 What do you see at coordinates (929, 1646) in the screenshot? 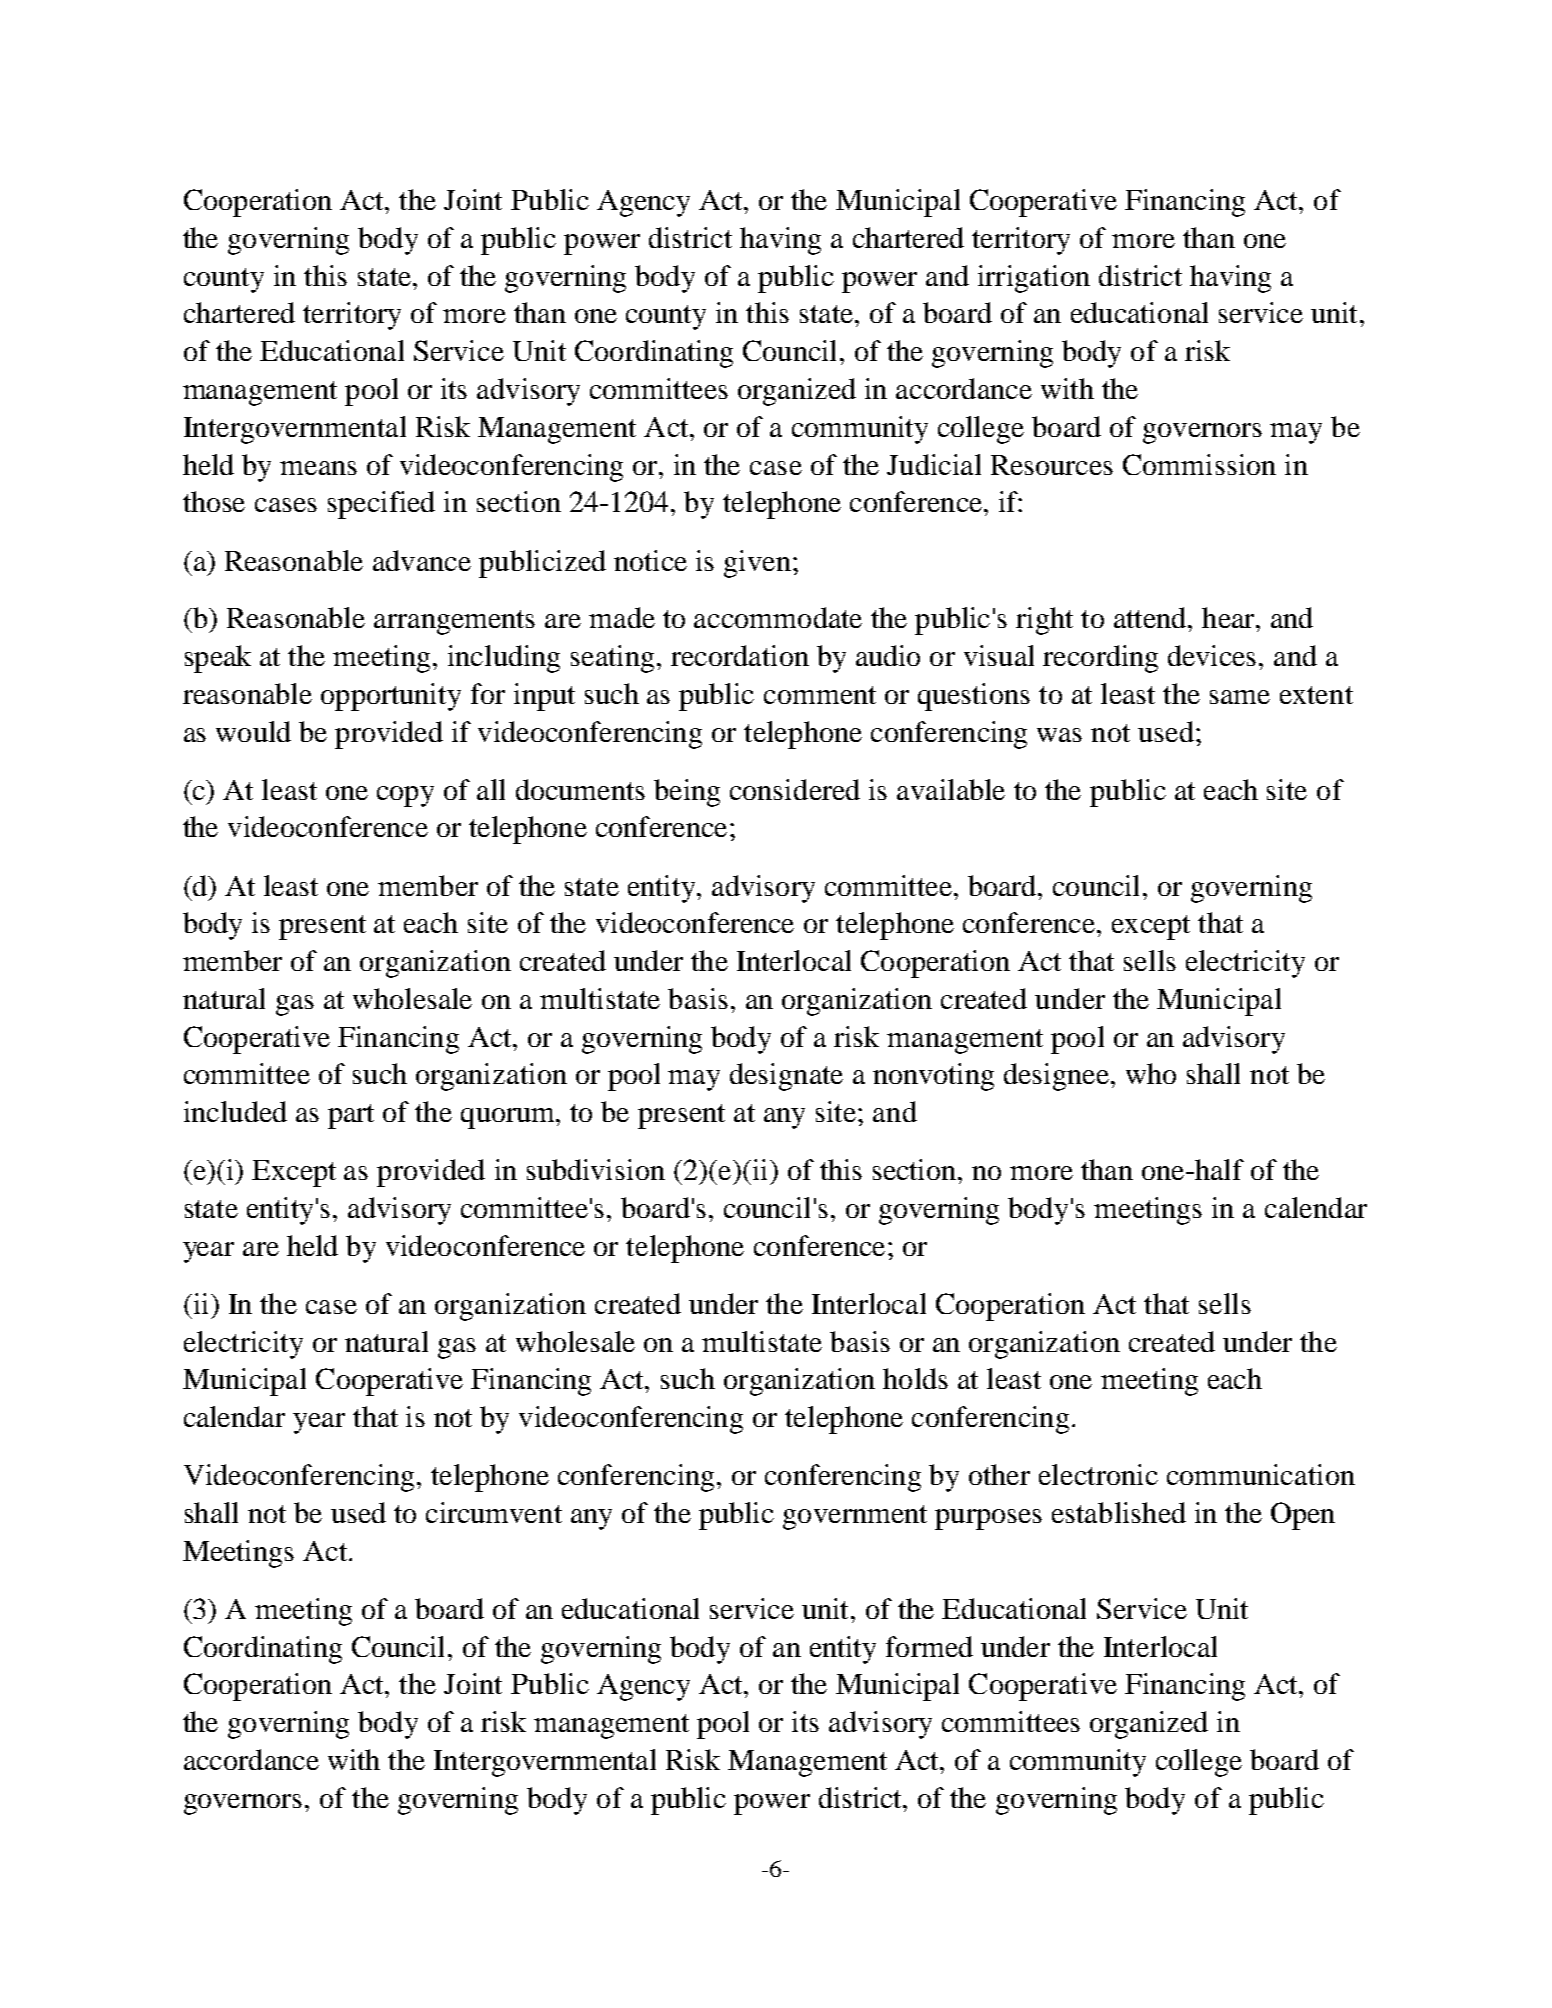
I see `formed` at bounding box center [929, 1646].
